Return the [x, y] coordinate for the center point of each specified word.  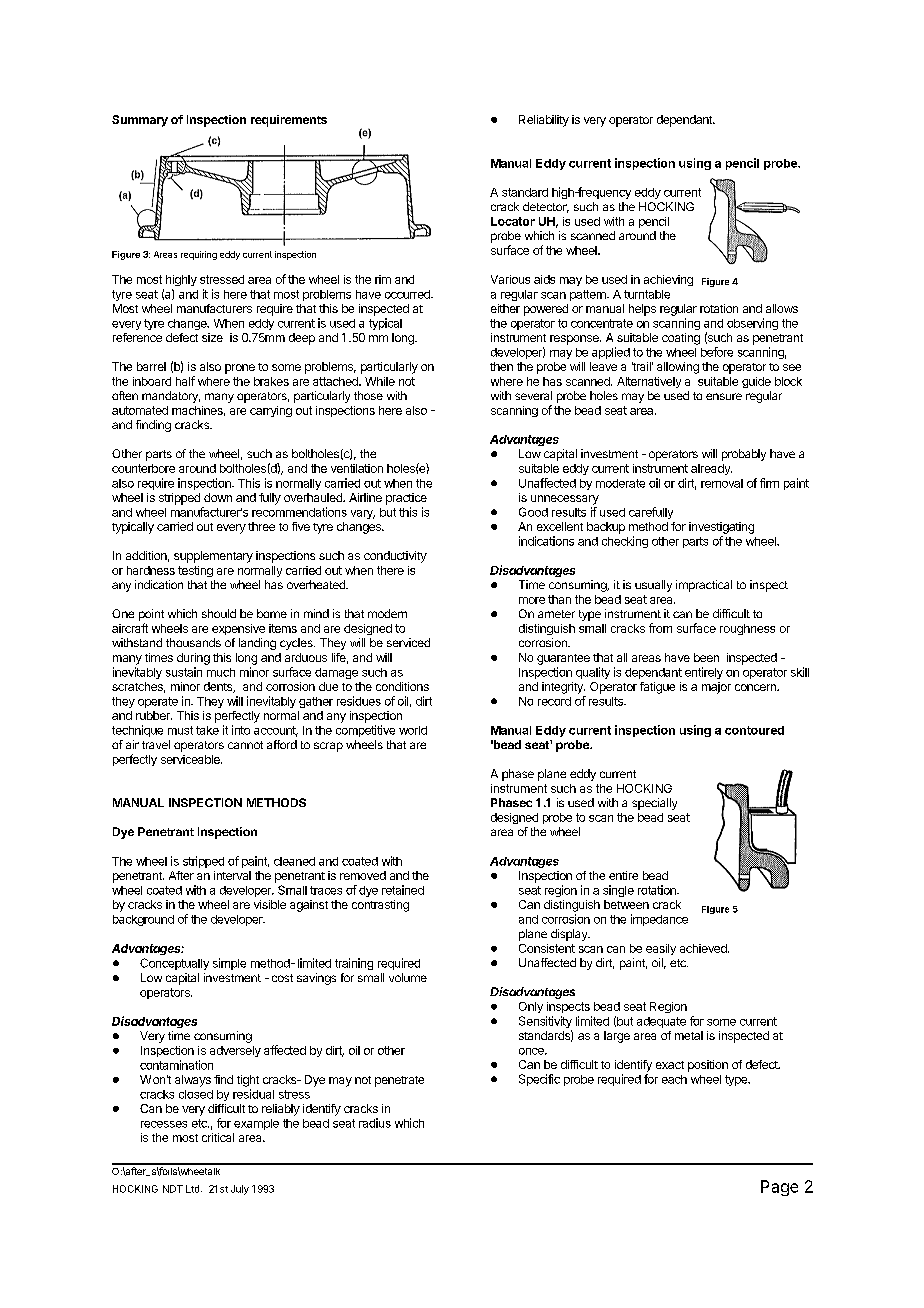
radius [375, 1123]
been [706, 657]
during [193, 659]
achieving [668, 280]
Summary [140, 121]
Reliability [544, 121]
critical [218, 1137]
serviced [408, 642]
